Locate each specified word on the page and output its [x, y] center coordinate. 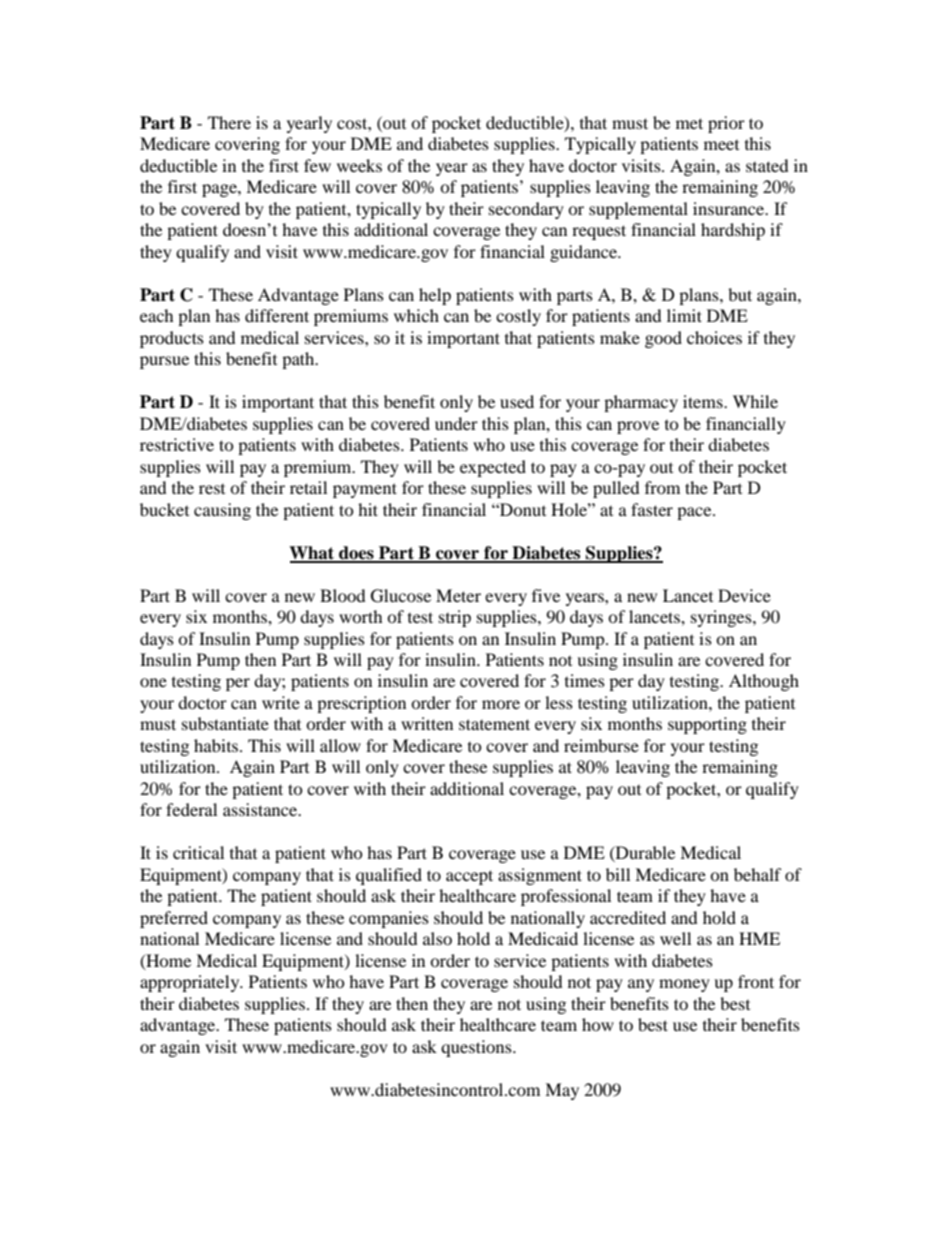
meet [721, 145]
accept [469, 877]
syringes [722, 618]
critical [198, 852]
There [229, 122]
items [704, 401]
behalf [758, 874]
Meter [458, 595]
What [313, 554]
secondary [526, 210]
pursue [164, 362]
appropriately [191, 983]
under [456, 423]
